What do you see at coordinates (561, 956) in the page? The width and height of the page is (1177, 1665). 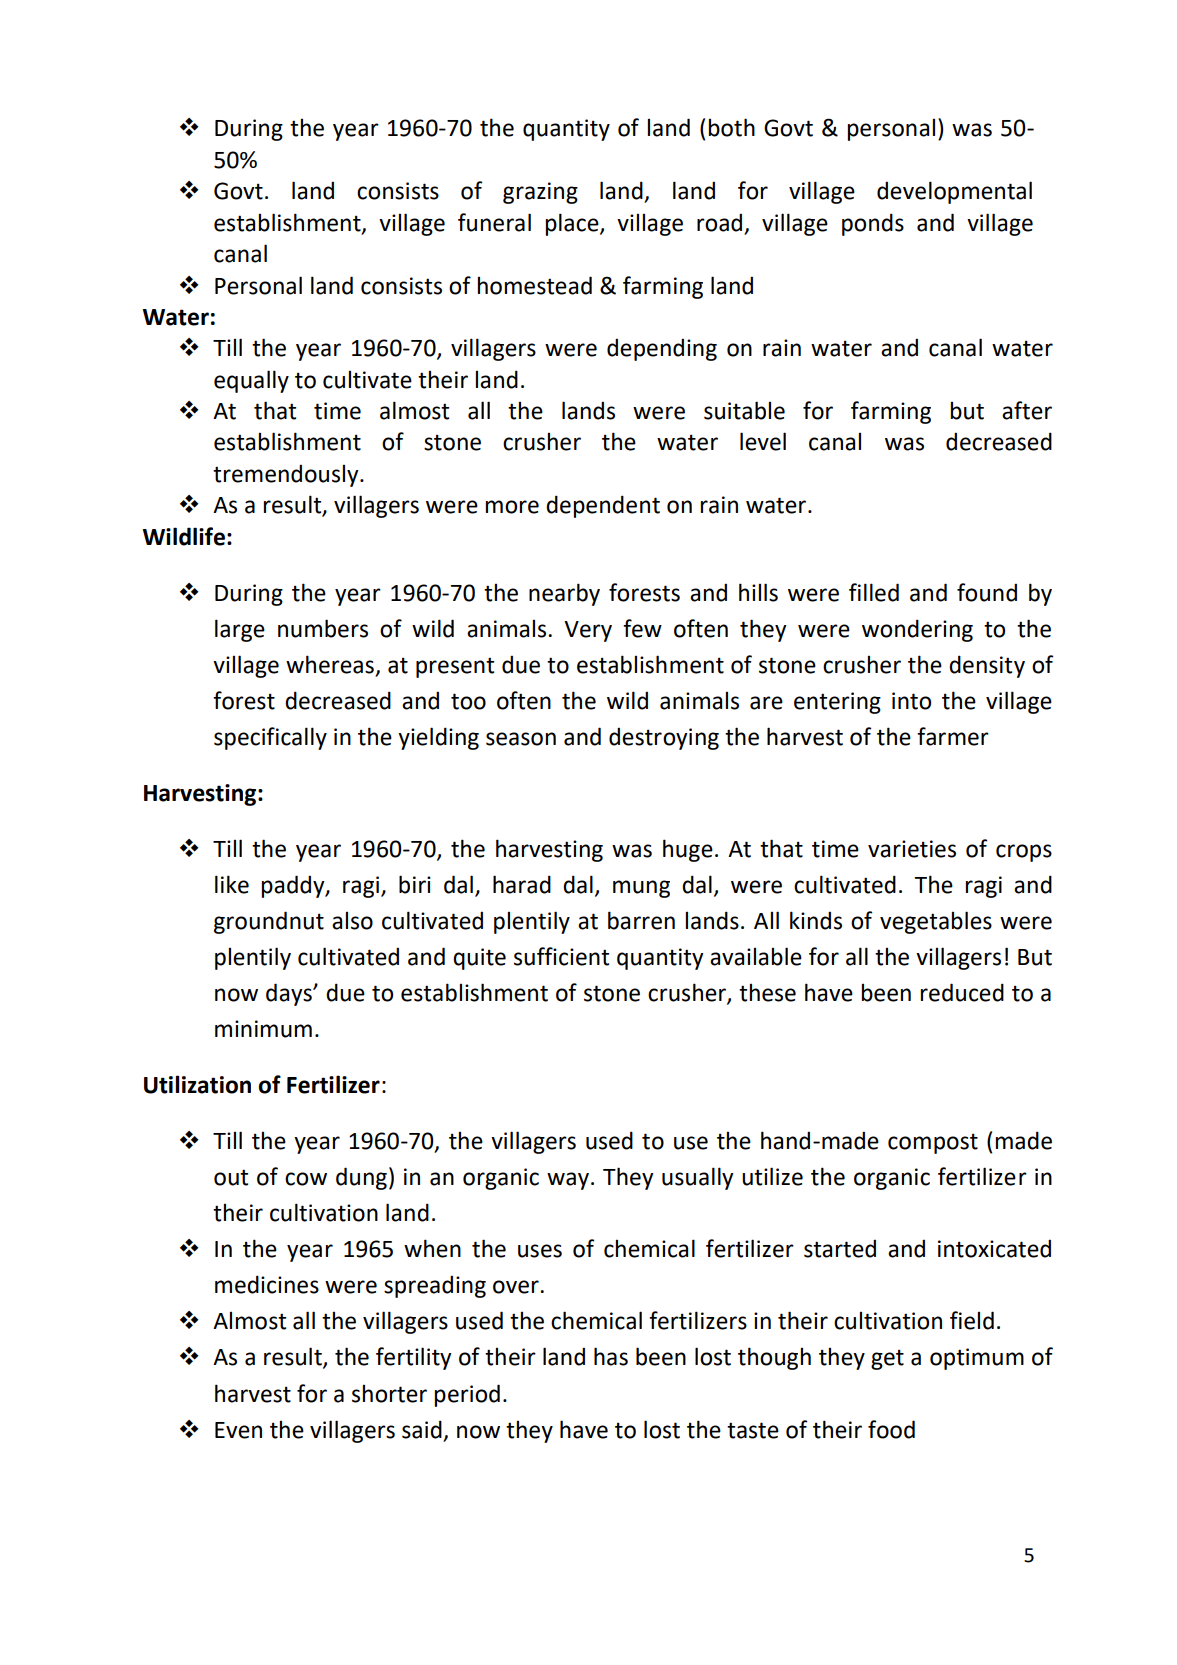 I see `sufficient` at bounding box center [561, 956].
